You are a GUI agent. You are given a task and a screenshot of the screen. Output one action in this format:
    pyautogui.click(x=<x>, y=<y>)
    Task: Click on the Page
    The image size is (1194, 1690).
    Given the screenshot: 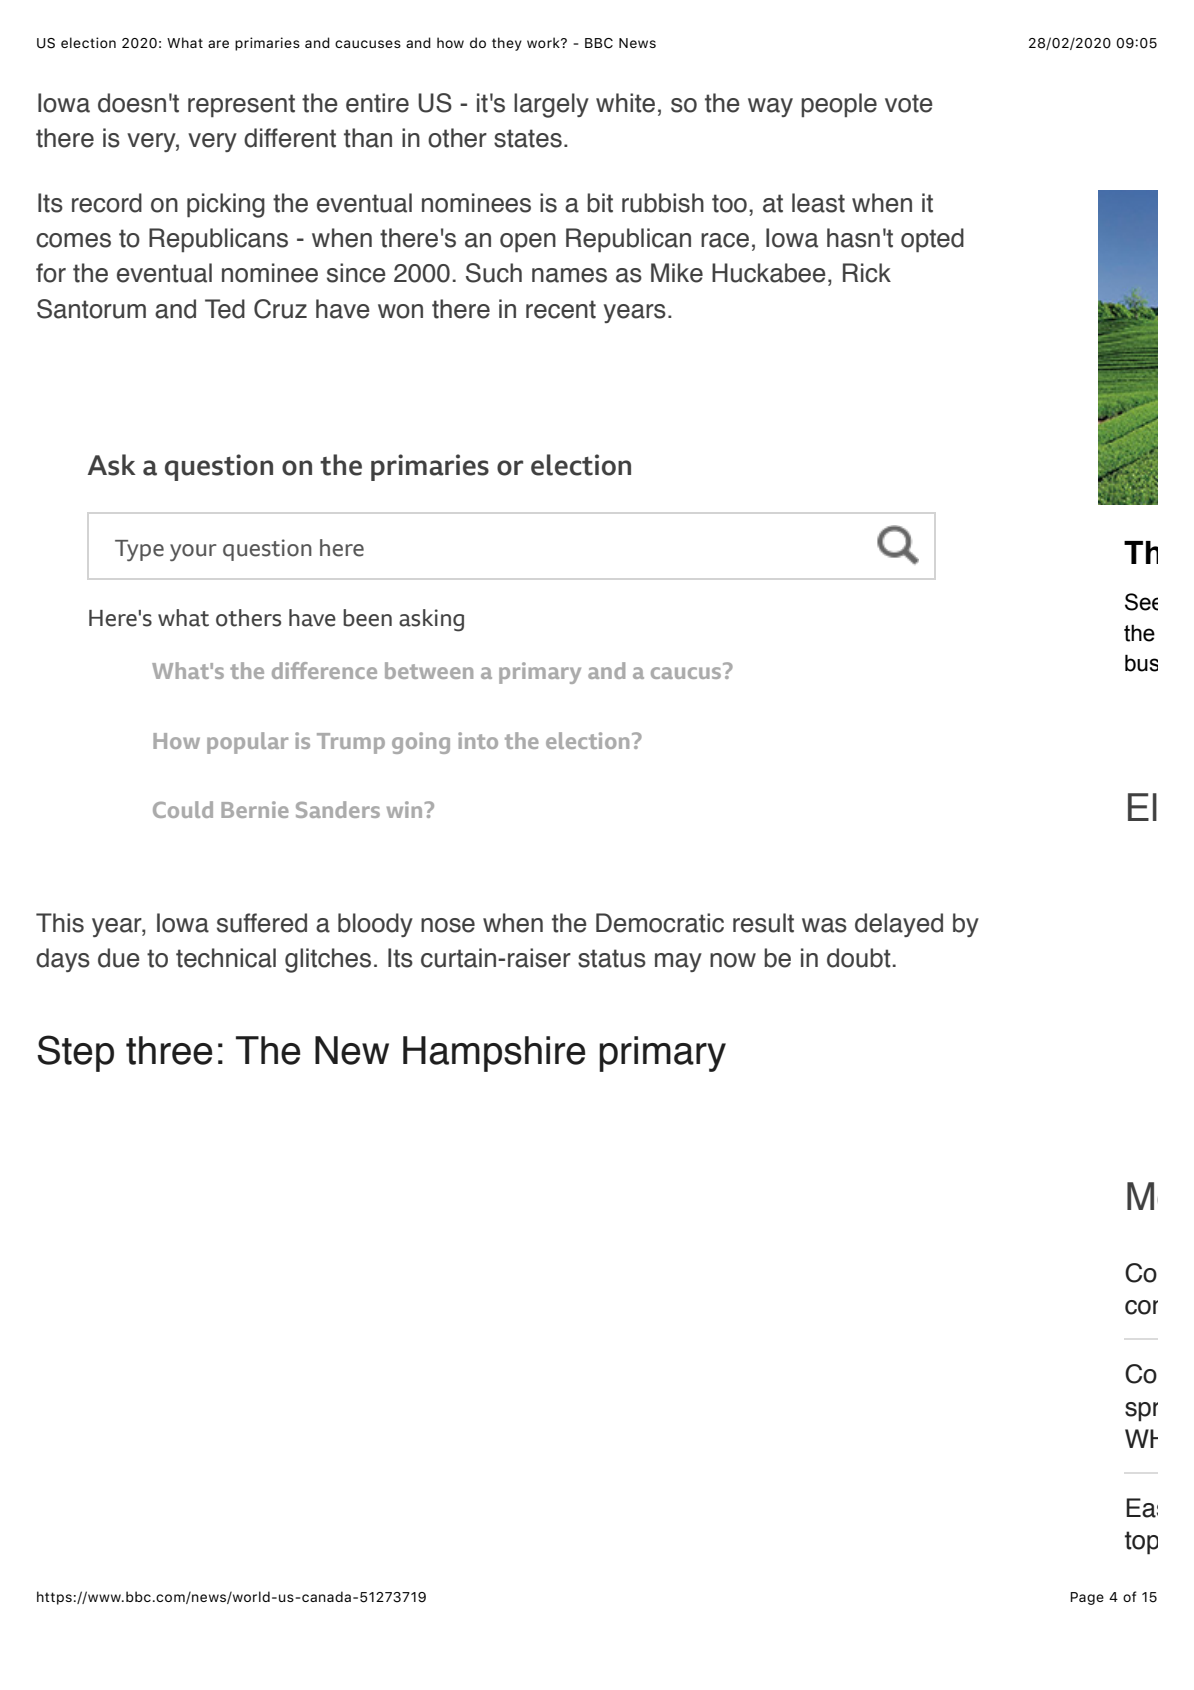 What is the action you would take?
    pyautogui.click(x=1087, y=1598)
